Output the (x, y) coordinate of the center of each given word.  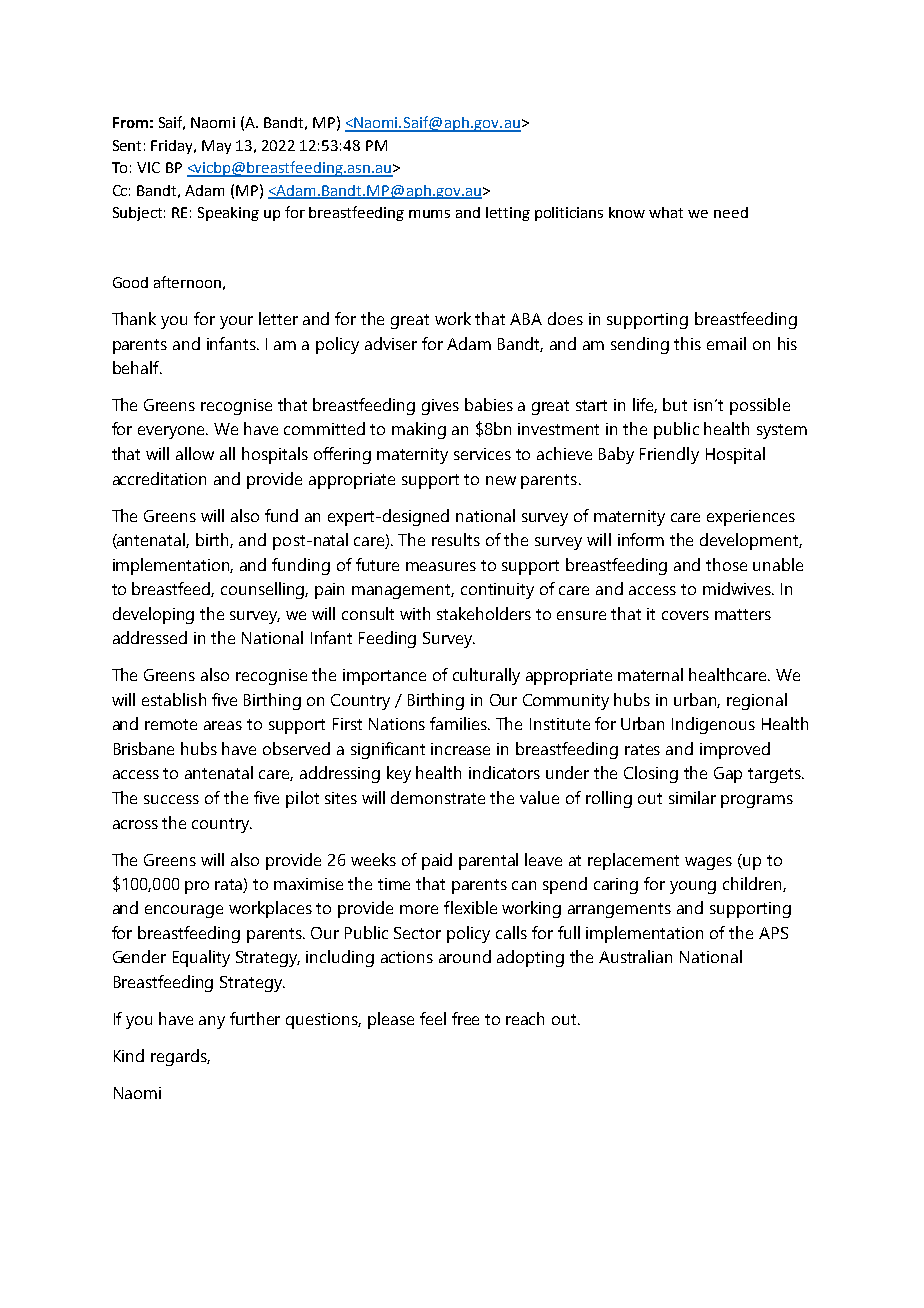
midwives (738, 588)
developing (153, 615)
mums (429, 214)
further (255, 1018)
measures (441, 566)
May (216, 147)
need (731, 212)
